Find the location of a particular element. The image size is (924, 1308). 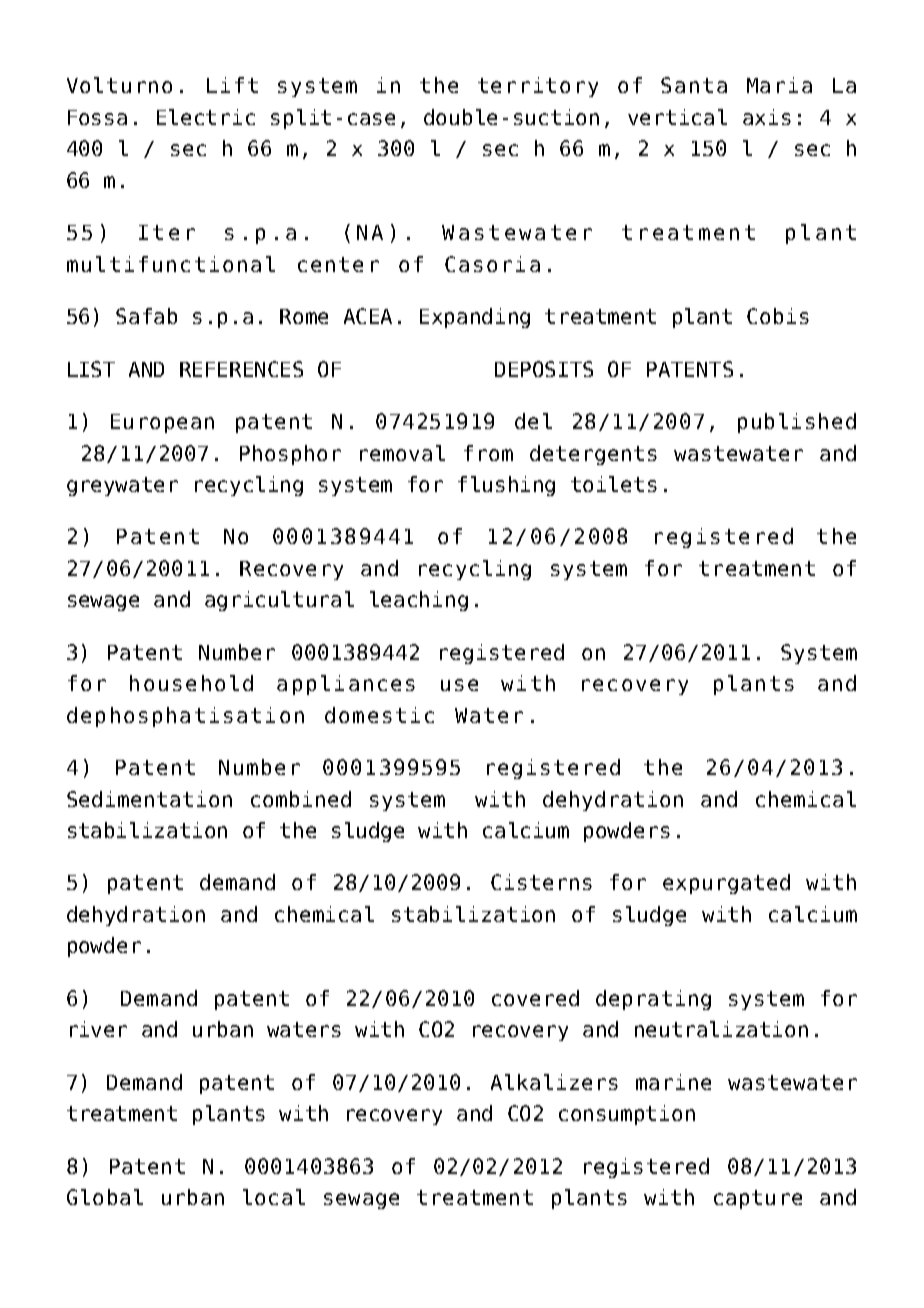

Electric is located at coordinates (206, 117).
